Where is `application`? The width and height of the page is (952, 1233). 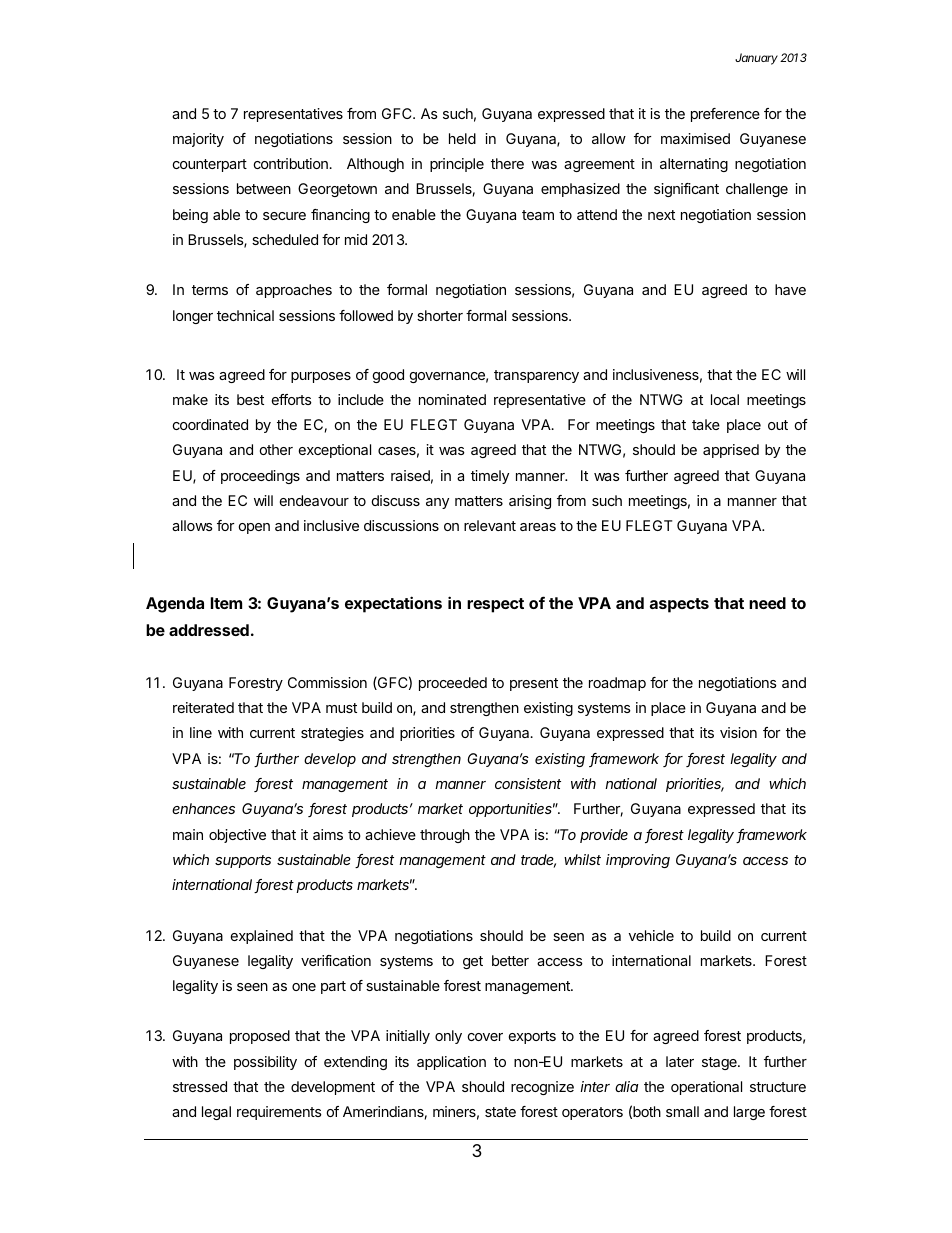 application is located at coordinates (451, 1063).
